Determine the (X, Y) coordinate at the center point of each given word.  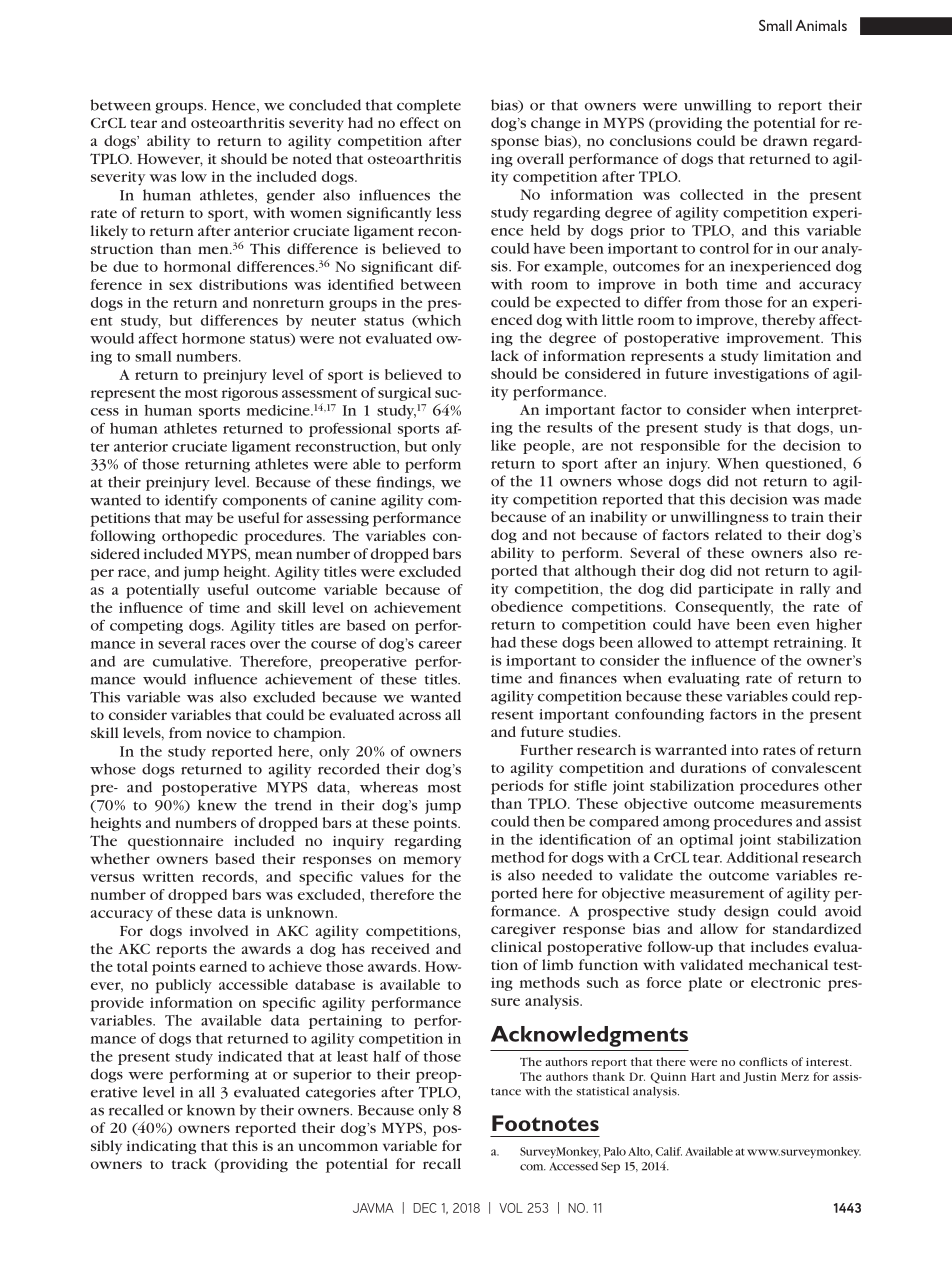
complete (429, 106)
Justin (760, 1077)
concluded (325, 105)
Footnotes (545, 1123)
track (189, 1163)
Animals (821, 25)
